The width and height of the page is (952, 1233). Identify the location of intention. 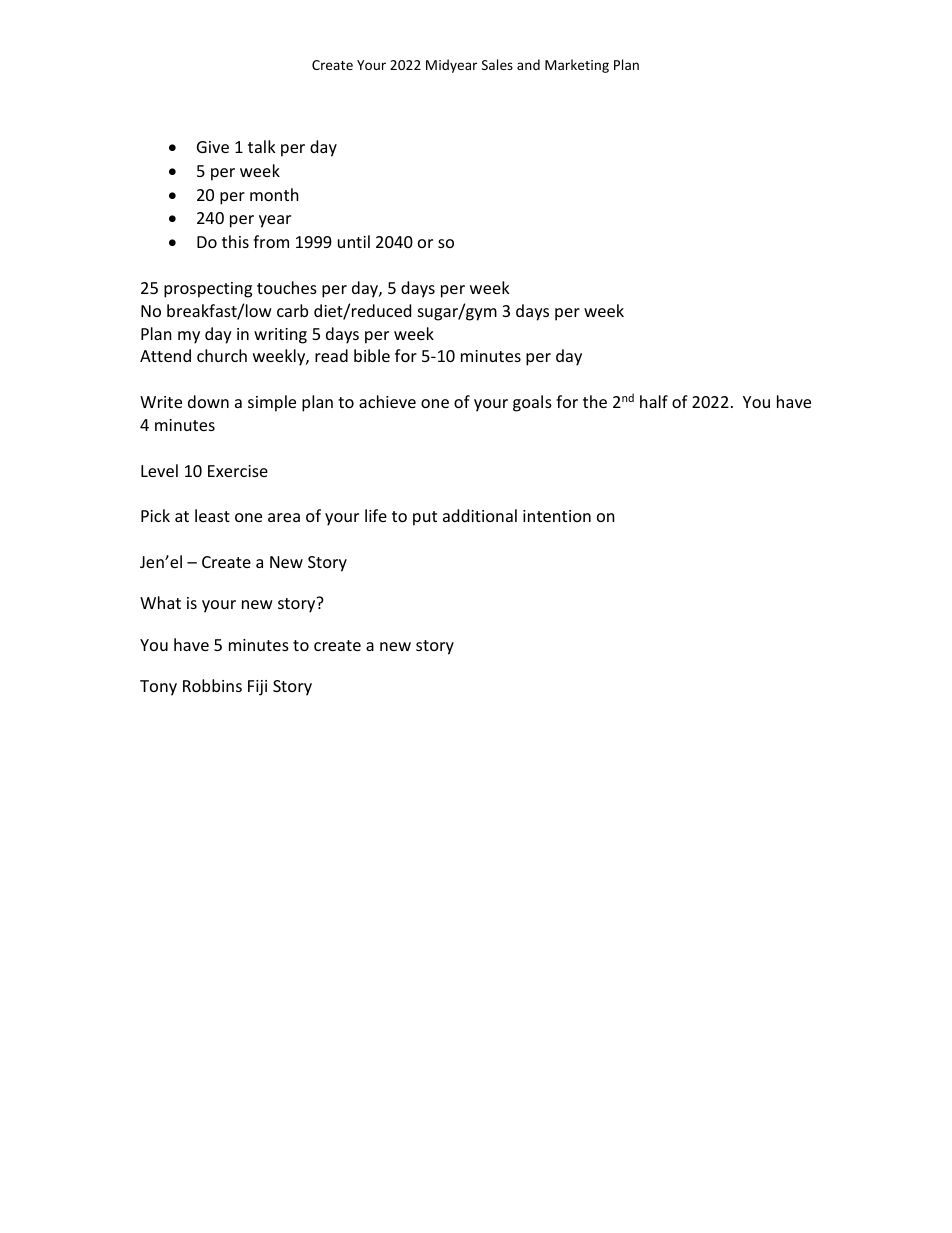
(557, 516).
